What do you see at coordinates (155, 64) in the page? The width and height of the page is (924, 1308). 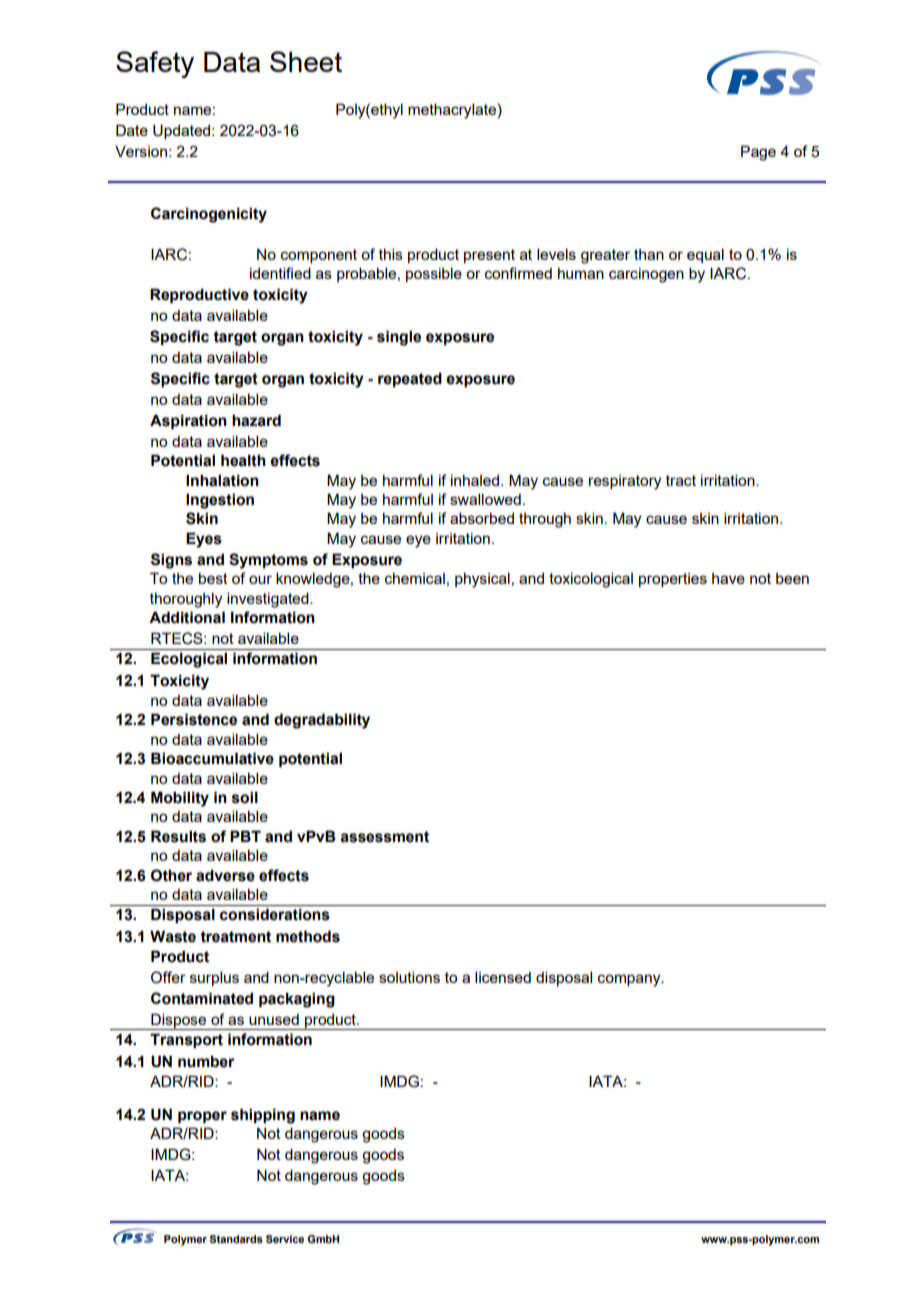 I see `Safety` at bounding box center [155, 64].
